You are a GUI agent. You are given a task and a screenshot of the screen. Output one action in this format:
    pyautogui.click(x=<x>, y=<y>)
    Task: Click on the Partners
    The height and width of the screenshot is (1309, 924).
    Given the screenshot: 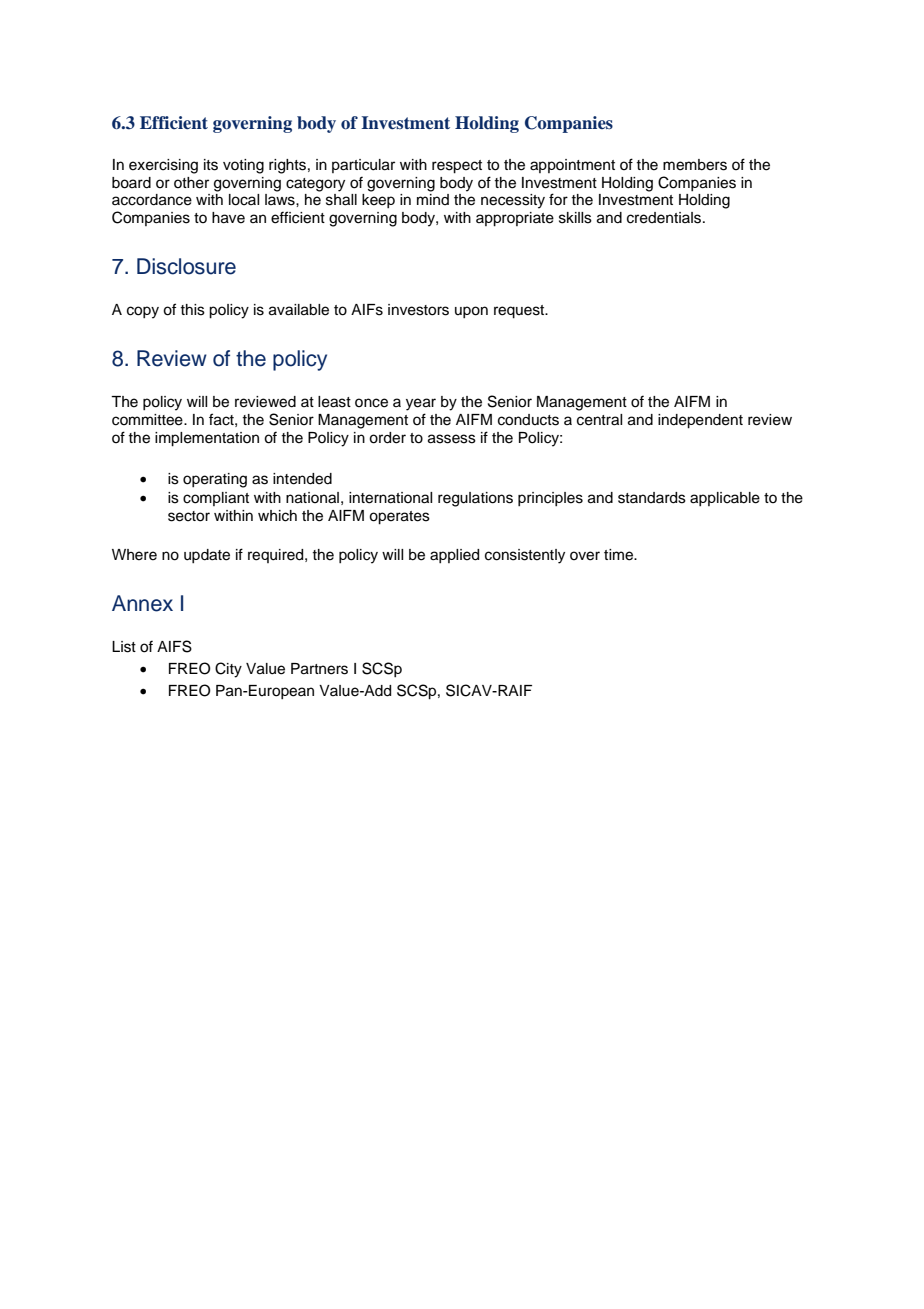 What is the action you would take?
    pyautogui.click(x=319, y=669)
